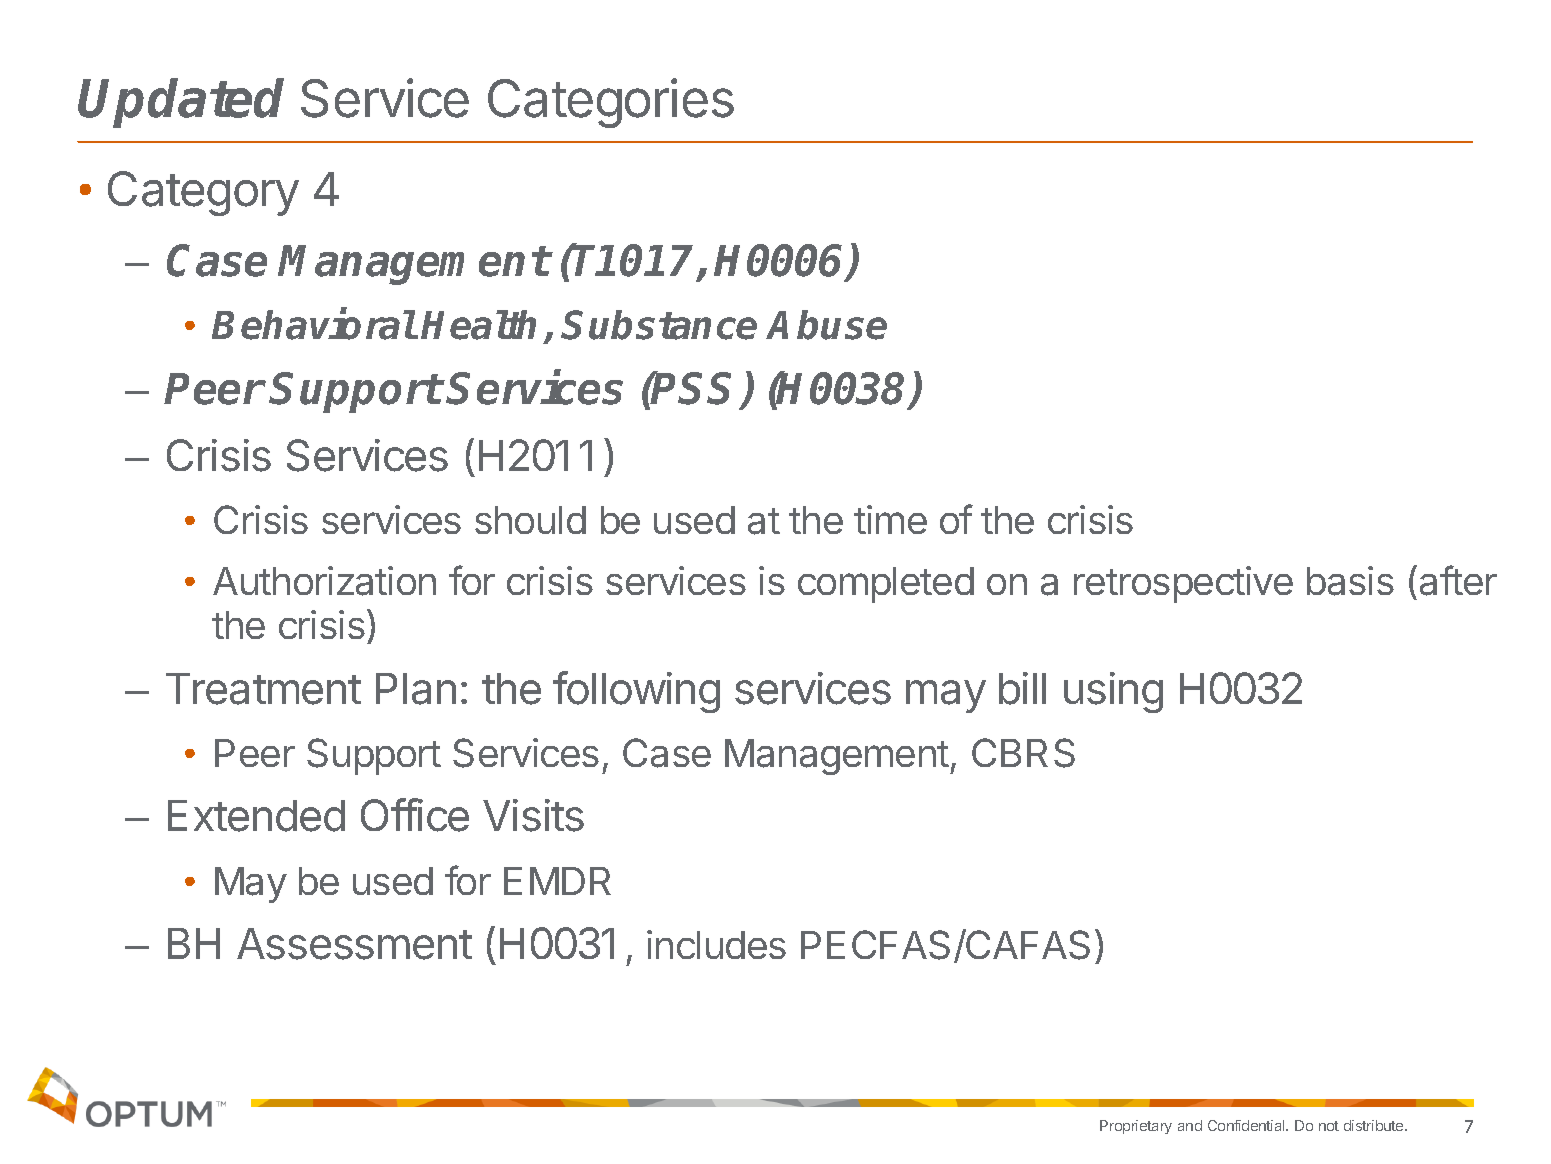 This image has height=1164, width=1551. I want to click on Assessment, so click(354, 944).
